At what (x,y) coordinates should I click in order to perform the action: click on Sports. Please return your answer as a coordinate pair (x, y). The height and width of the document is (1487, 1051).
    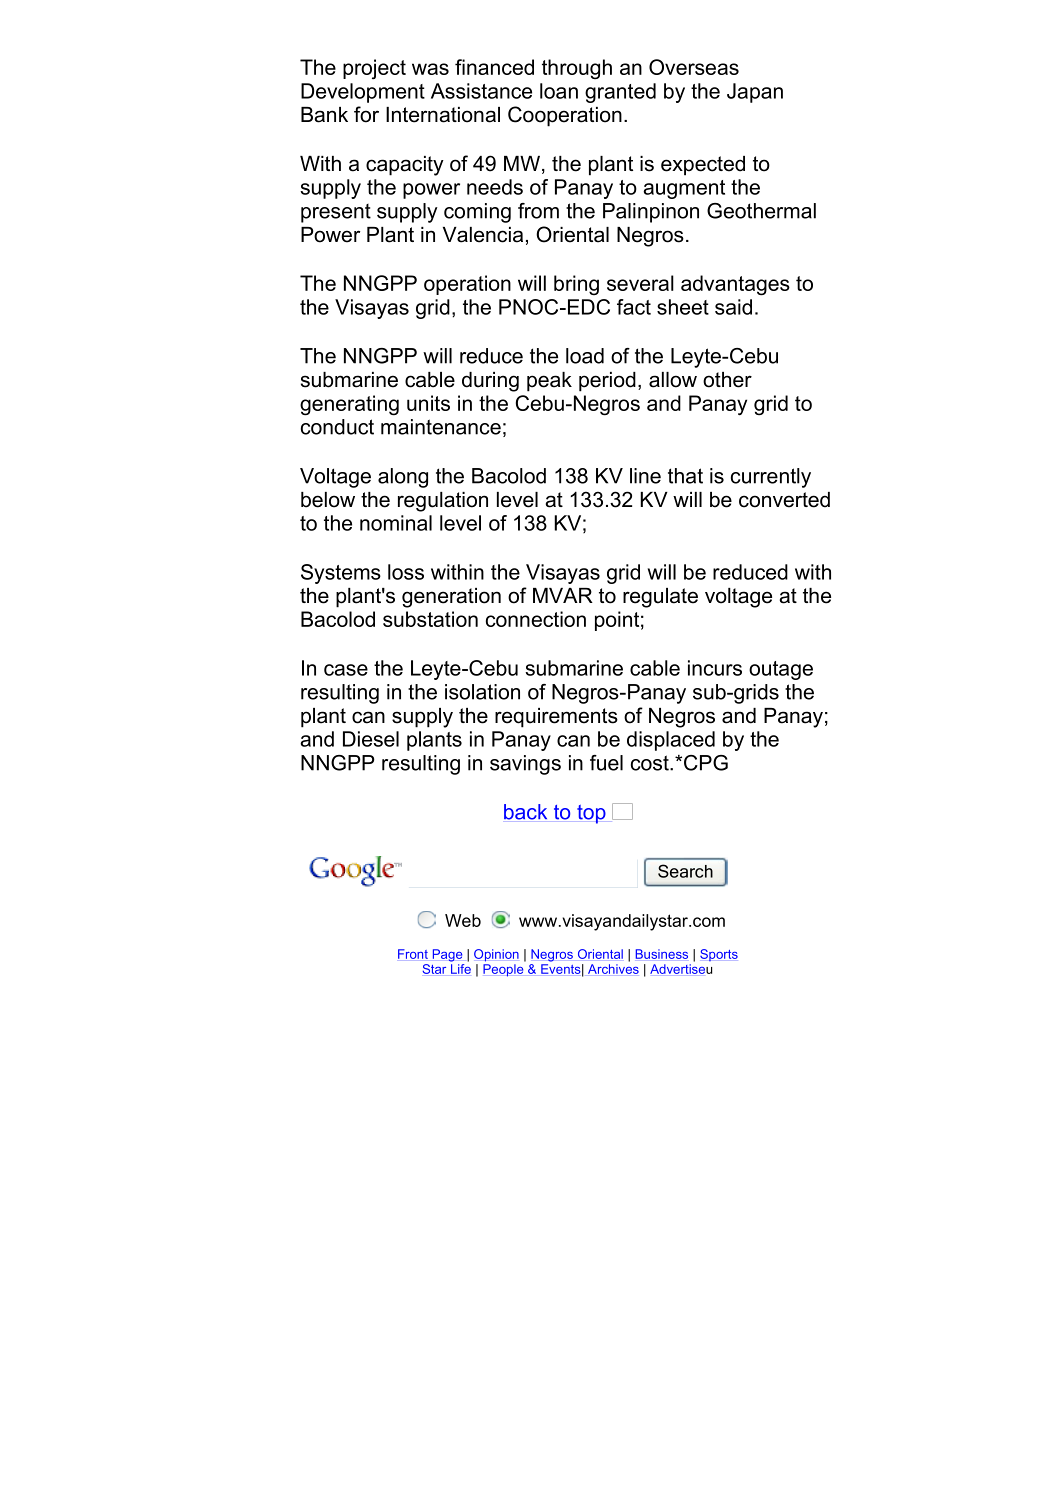
    Looking at the image, I should click on (719, 955).
